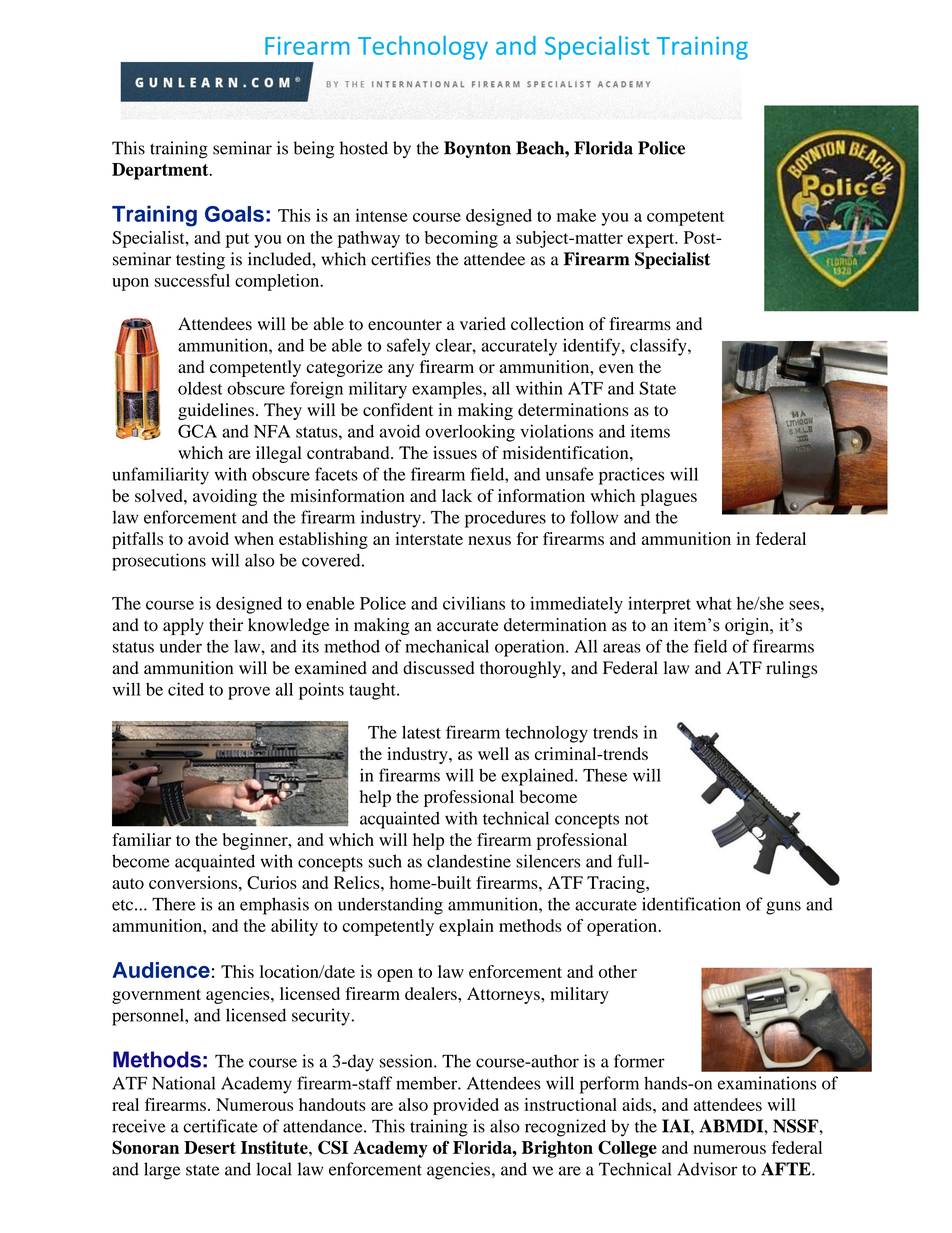  Describe the element at coordinates (477, 149) in the document. I see `Boynton` at that location.
